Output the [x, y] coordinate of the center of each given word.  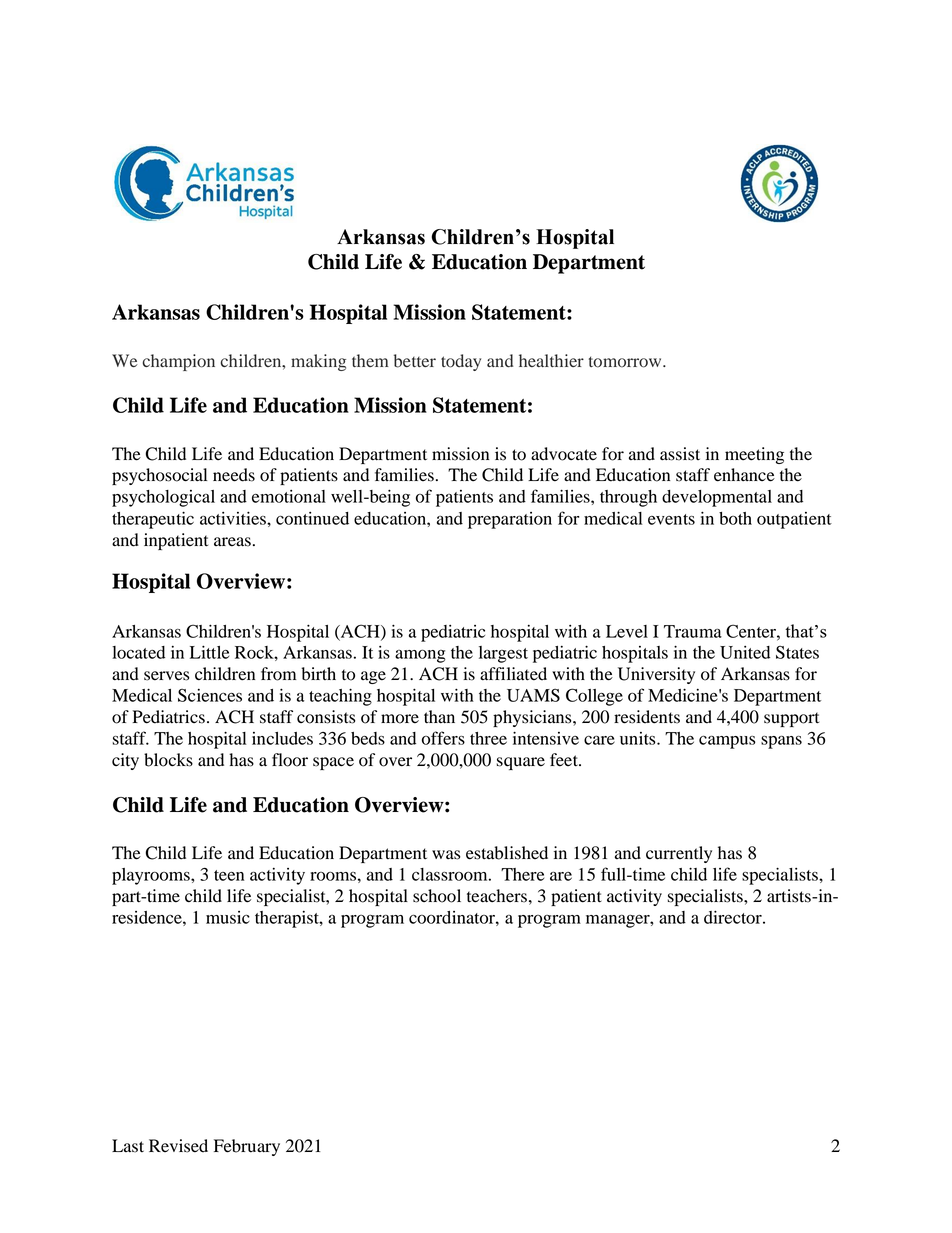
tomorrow [626, 362]
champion [179, 362]
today [461, 362]
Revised [178, 1146]
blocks [168, 760]
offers [443, 738]
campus [727, 742]
